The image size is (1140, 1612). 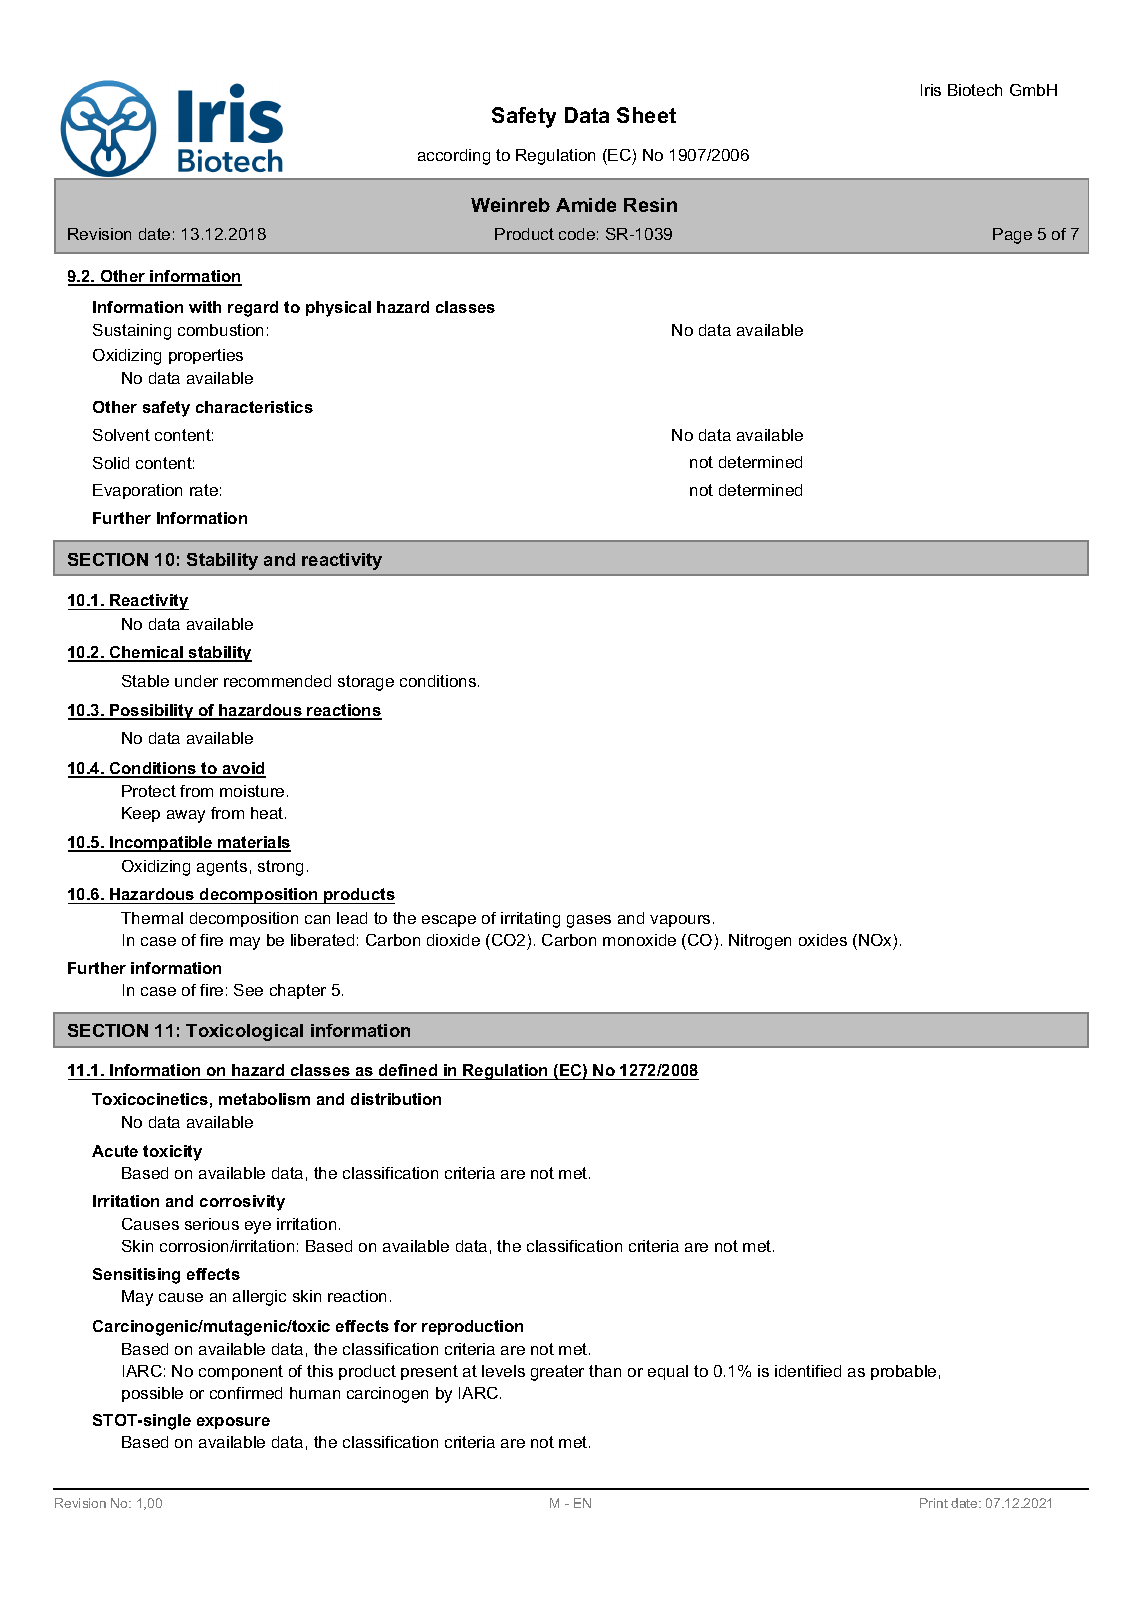 What do you see at coordinates (233, 1423) in the screenshot?
I see `exposure` at bounding box center [233, 1423].
